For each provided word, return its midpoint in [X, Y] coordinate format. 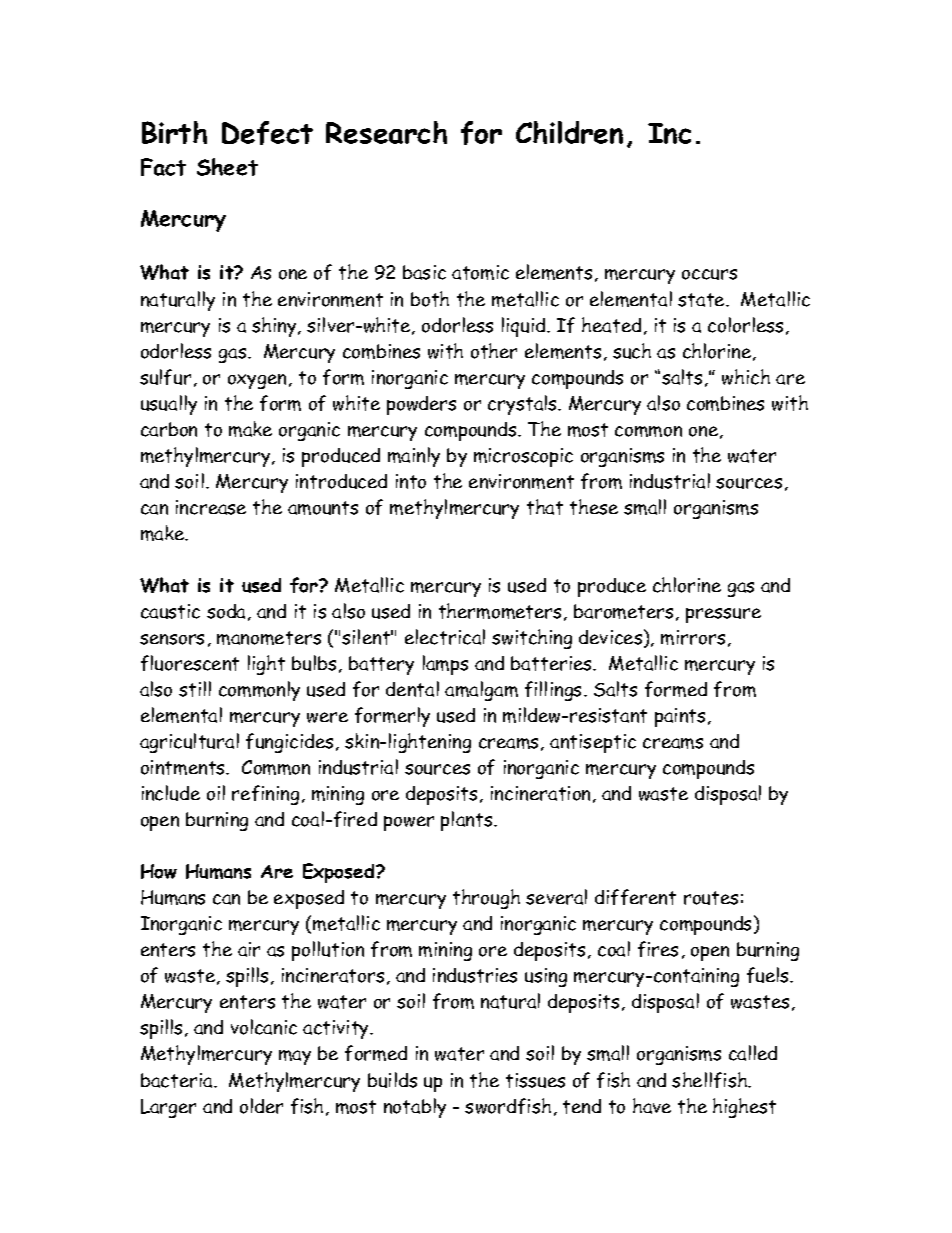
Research [386, 132]
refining [265, 795]
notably [415, 1108]
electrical [445, 637]
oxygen [257, 381]
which [746, 377]
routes [711, 898]
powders [421, 405]
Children [569, 132]
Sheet [227, 167]
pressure [723, 615]
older [261, 1106]
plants [468, 821]
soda [228, 612]
